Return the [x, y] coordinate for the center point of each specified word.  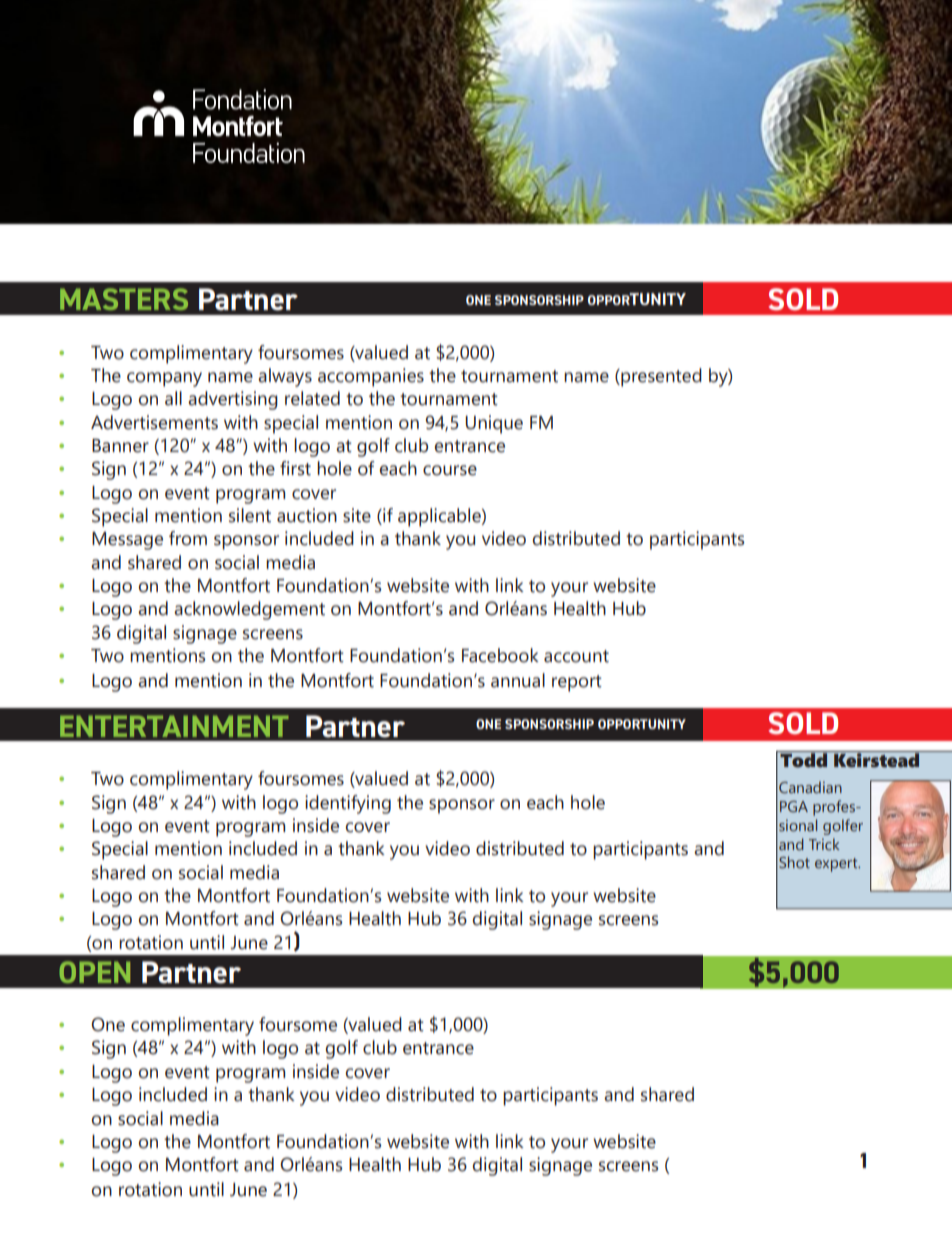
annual [518, 680]
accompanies [371, 377]
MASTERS [124, 299]
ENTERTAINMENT [174, 726]
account [576, 656]
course [450, 470]
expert [837, 865]
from [188, 538]
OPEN [95, 972]
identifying [348, 804]
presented [660, 377]
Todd [804, 759]
